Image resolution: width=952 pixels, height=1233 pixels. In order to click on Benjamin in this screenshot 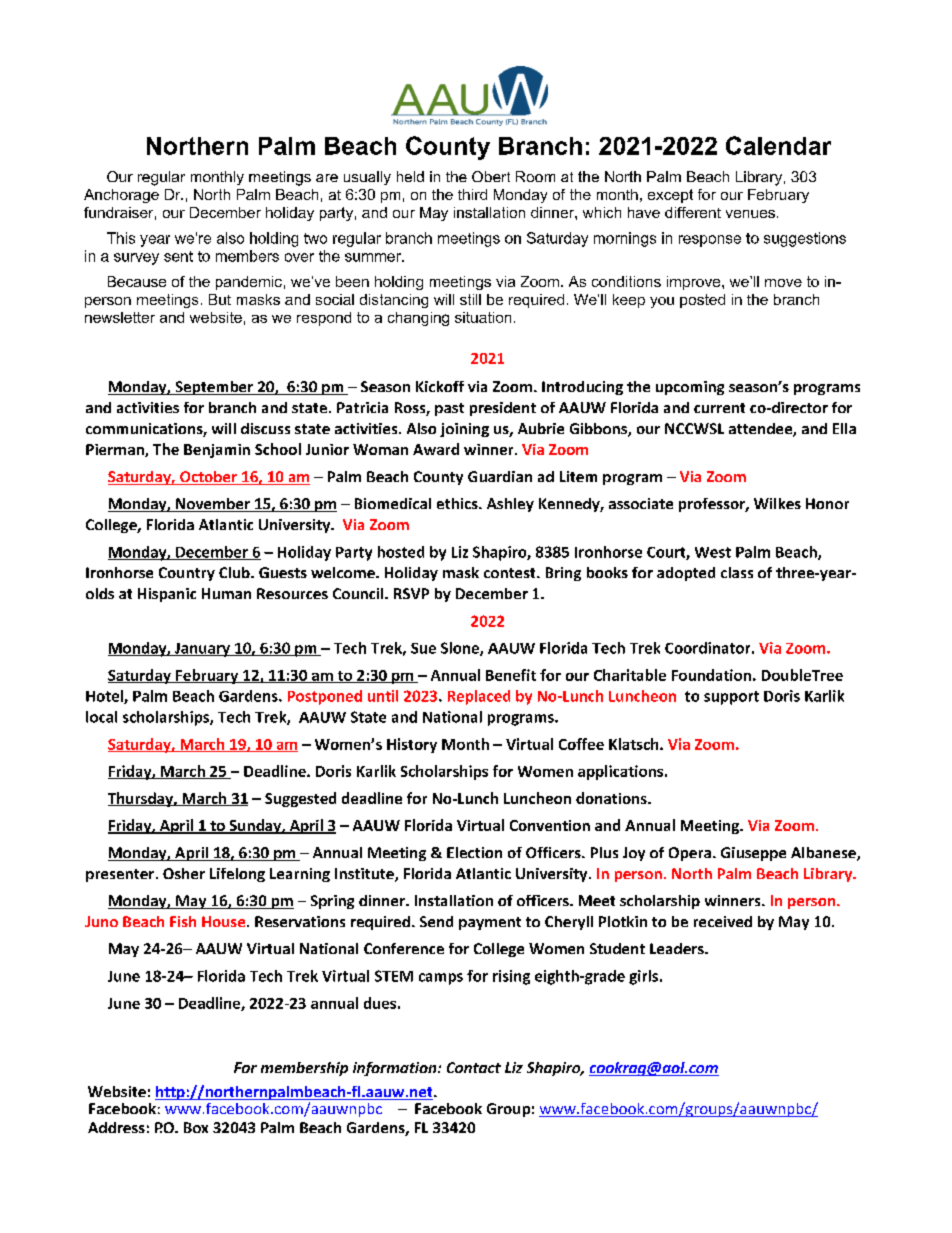, I will do `click(217, 451)`.
